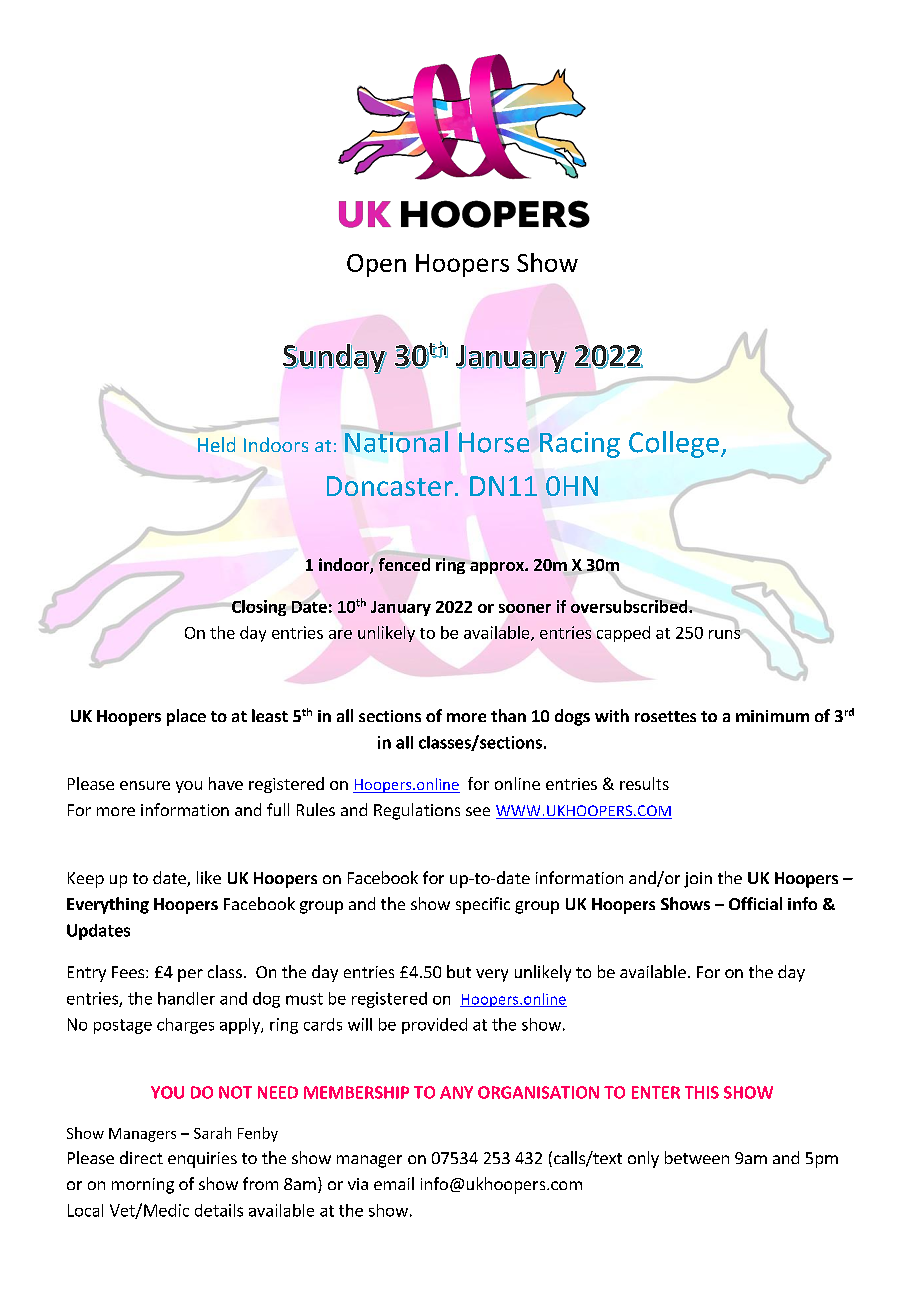 This document has height=1308, width=924. What do you see at coordinates (665, 716) in the document?
I see `rosettes` at bounding box center [665, 716].
